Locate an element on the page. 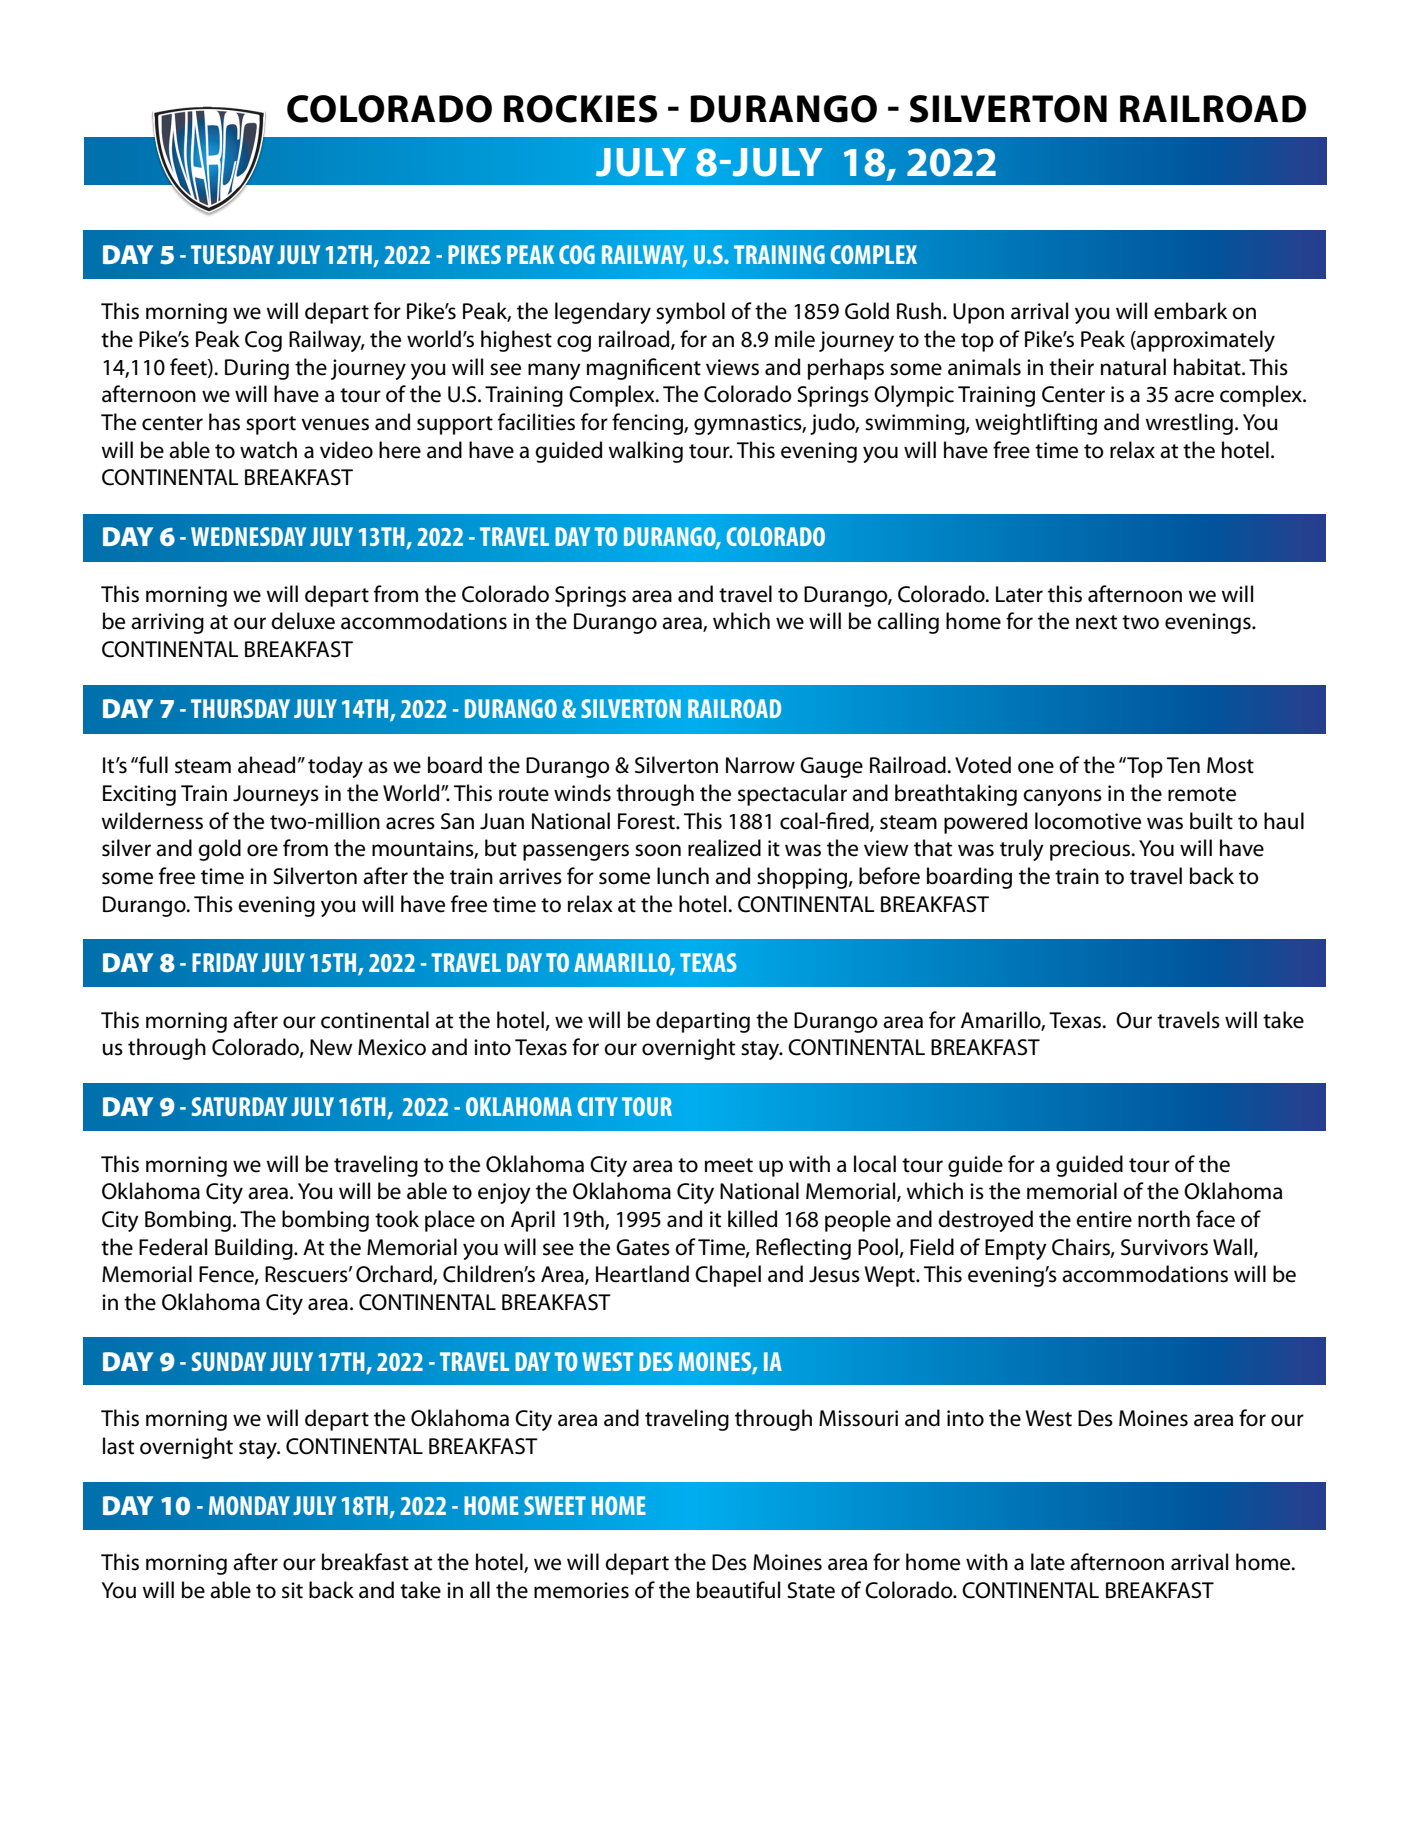 The image size is (1411, 1826). meet is located at coordinates (729, 1165).
